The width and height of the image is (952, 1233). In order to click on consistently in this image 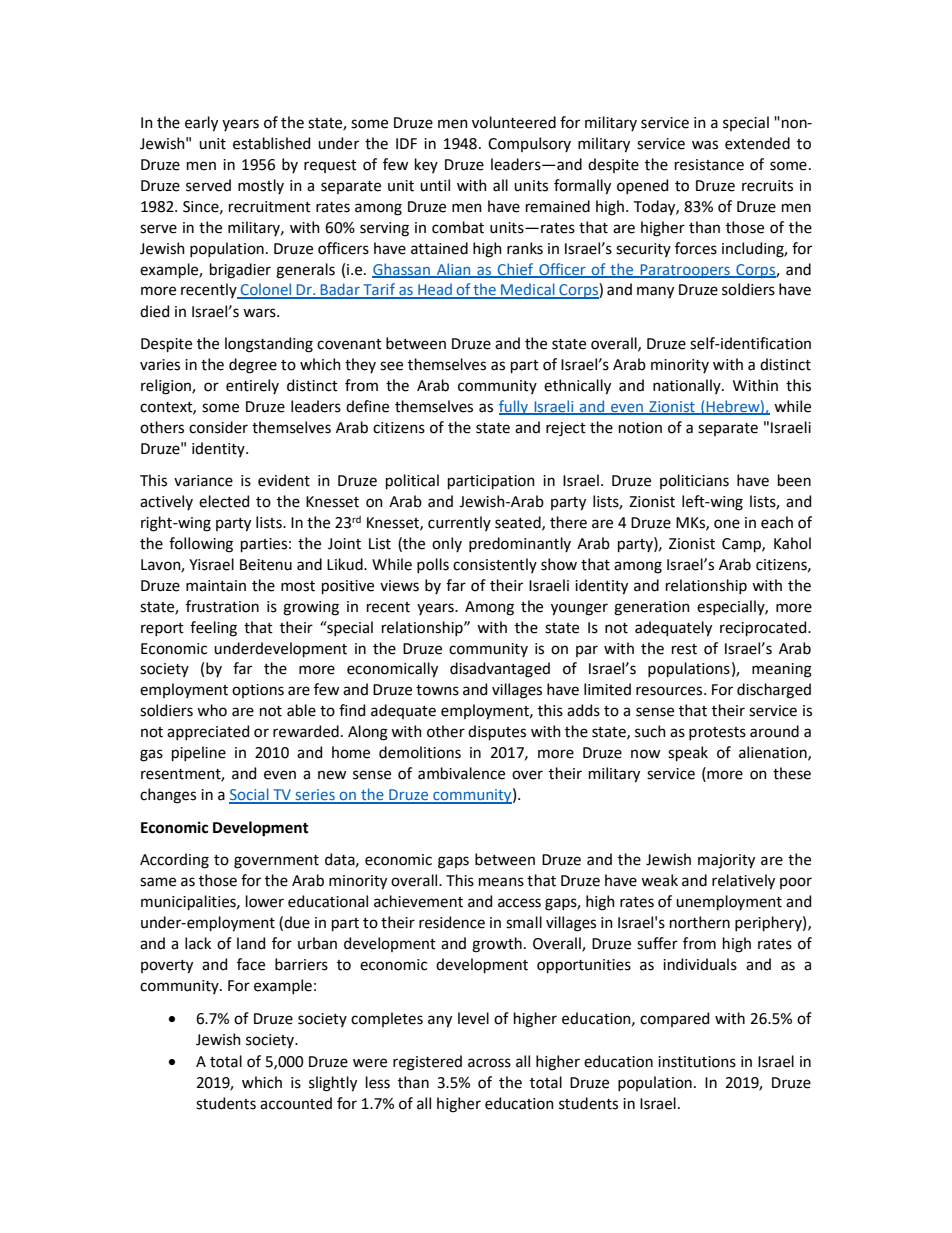, I will do `click(495, 565)`.
